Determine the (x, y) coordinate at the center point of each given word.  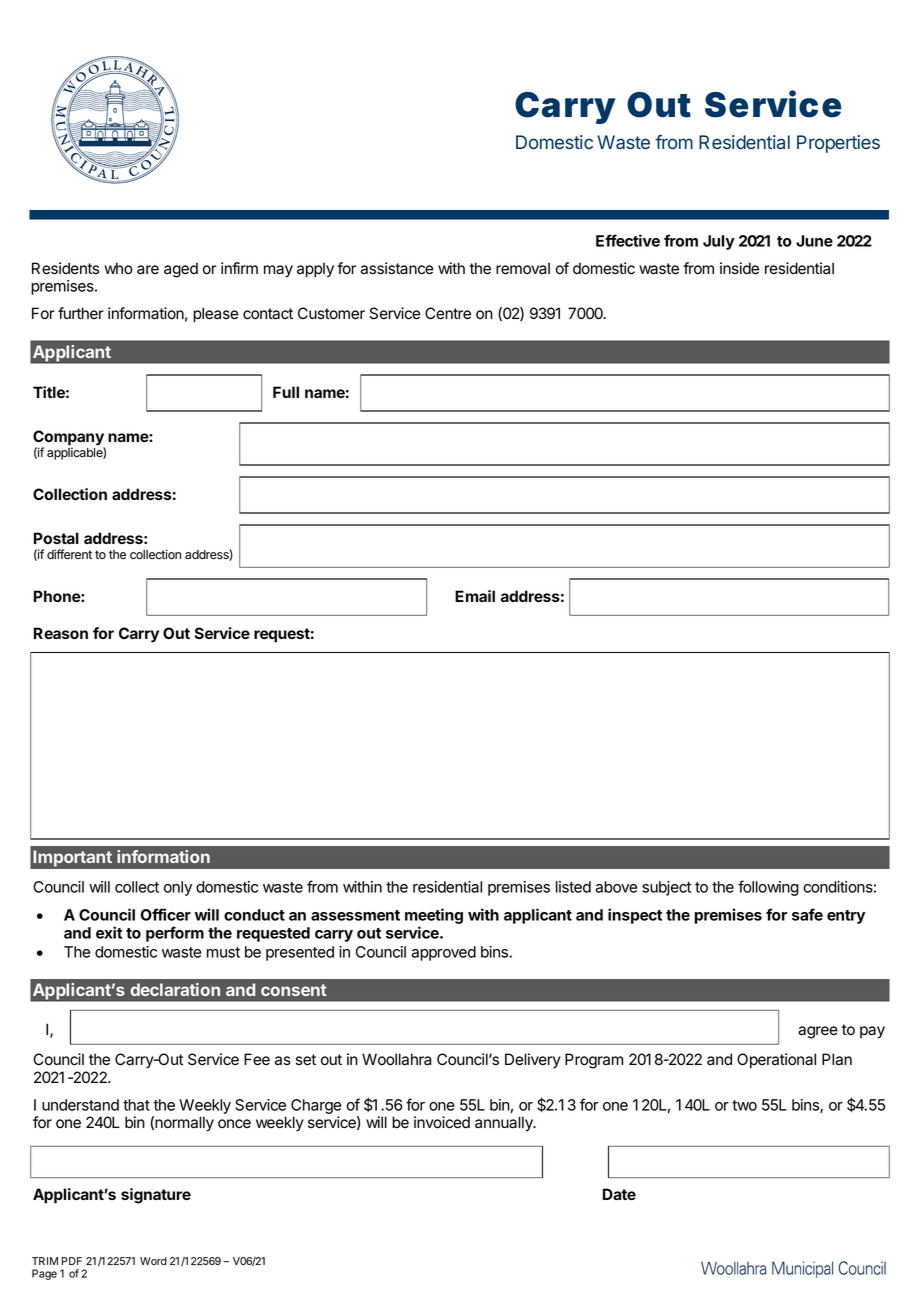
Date (619, 1194)
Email (475, 596)
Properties (838, 144)
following (768, 888)
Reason (61, 633)
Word (153, 1261)
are (148, 270)
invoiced (442, 1122)
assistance (396, 268)
